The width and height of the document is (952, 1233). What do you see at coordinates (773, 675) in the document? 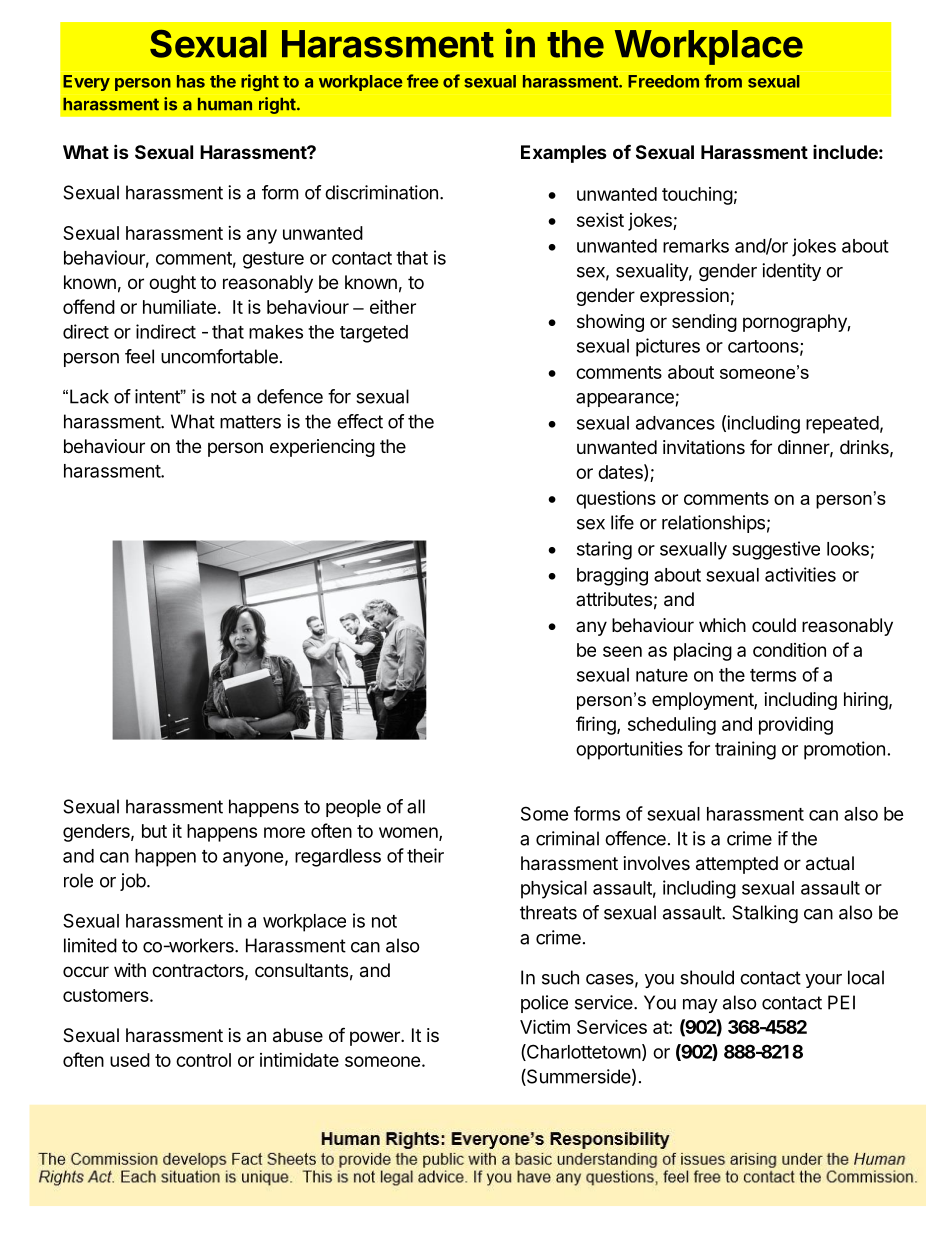
I see `terms` at bounding box center [773, 675].
